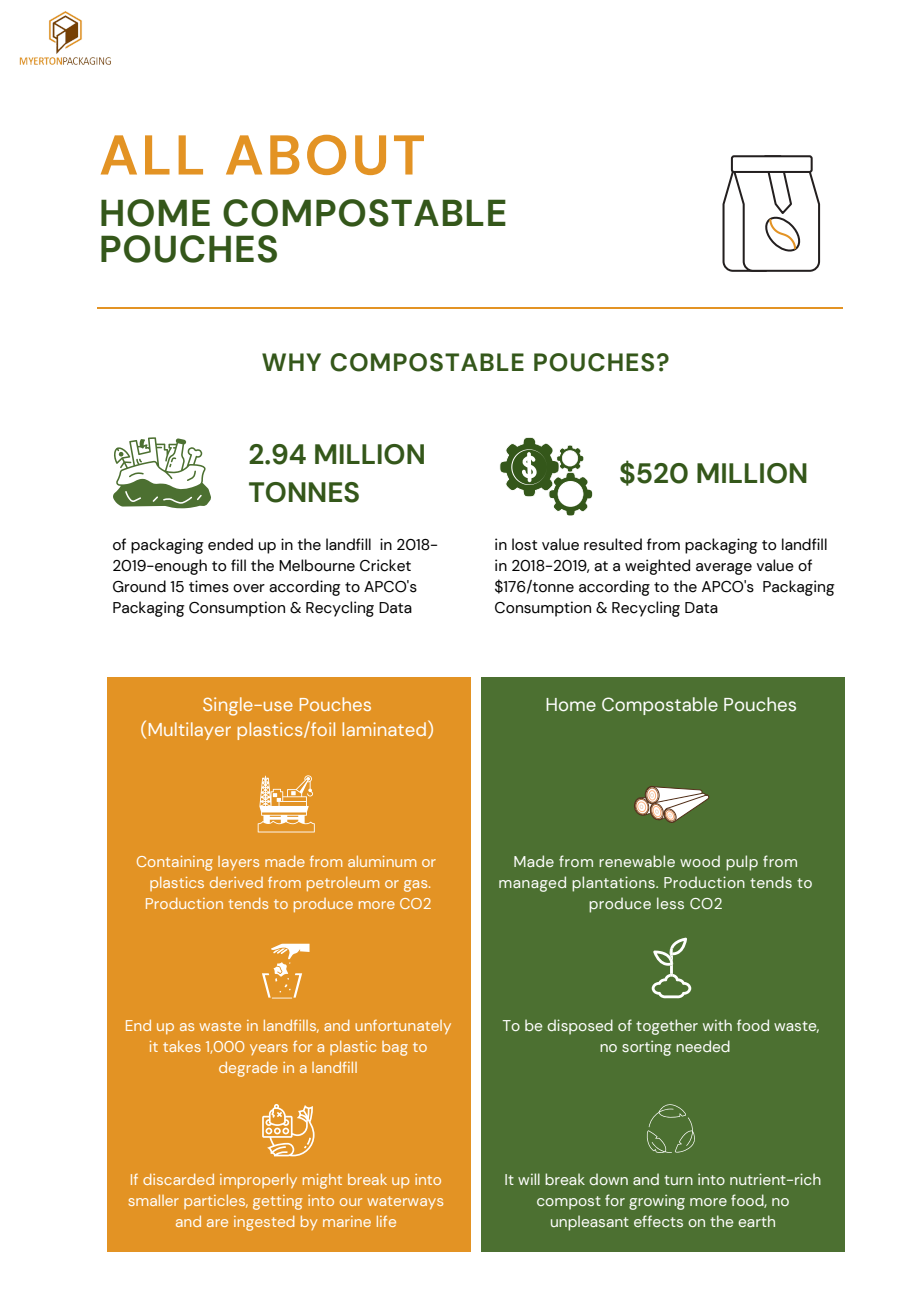  I want to click on particles, so click(215, 1202).
